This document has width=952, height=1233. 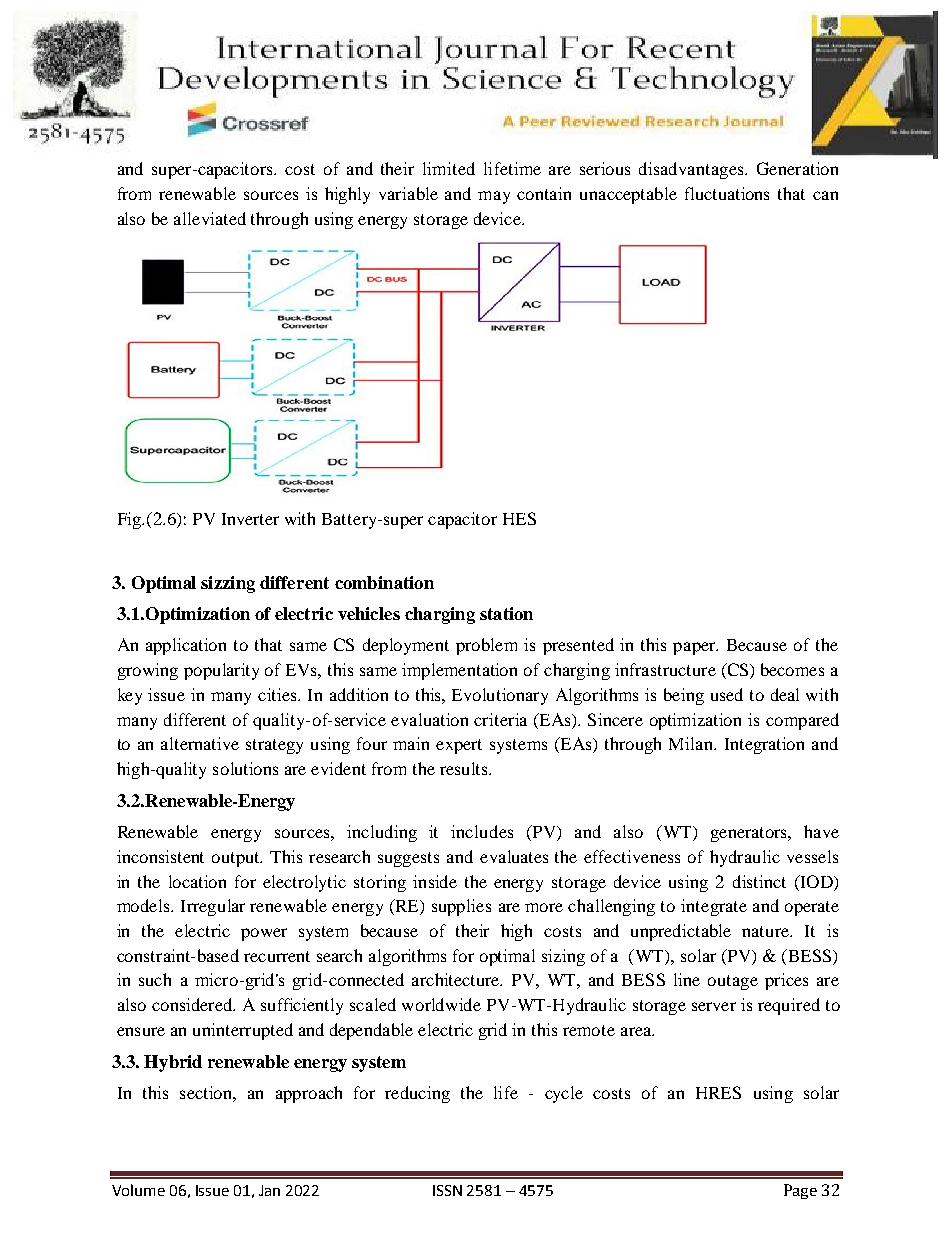 I want to click on paper, so click(x=695, y=648).
